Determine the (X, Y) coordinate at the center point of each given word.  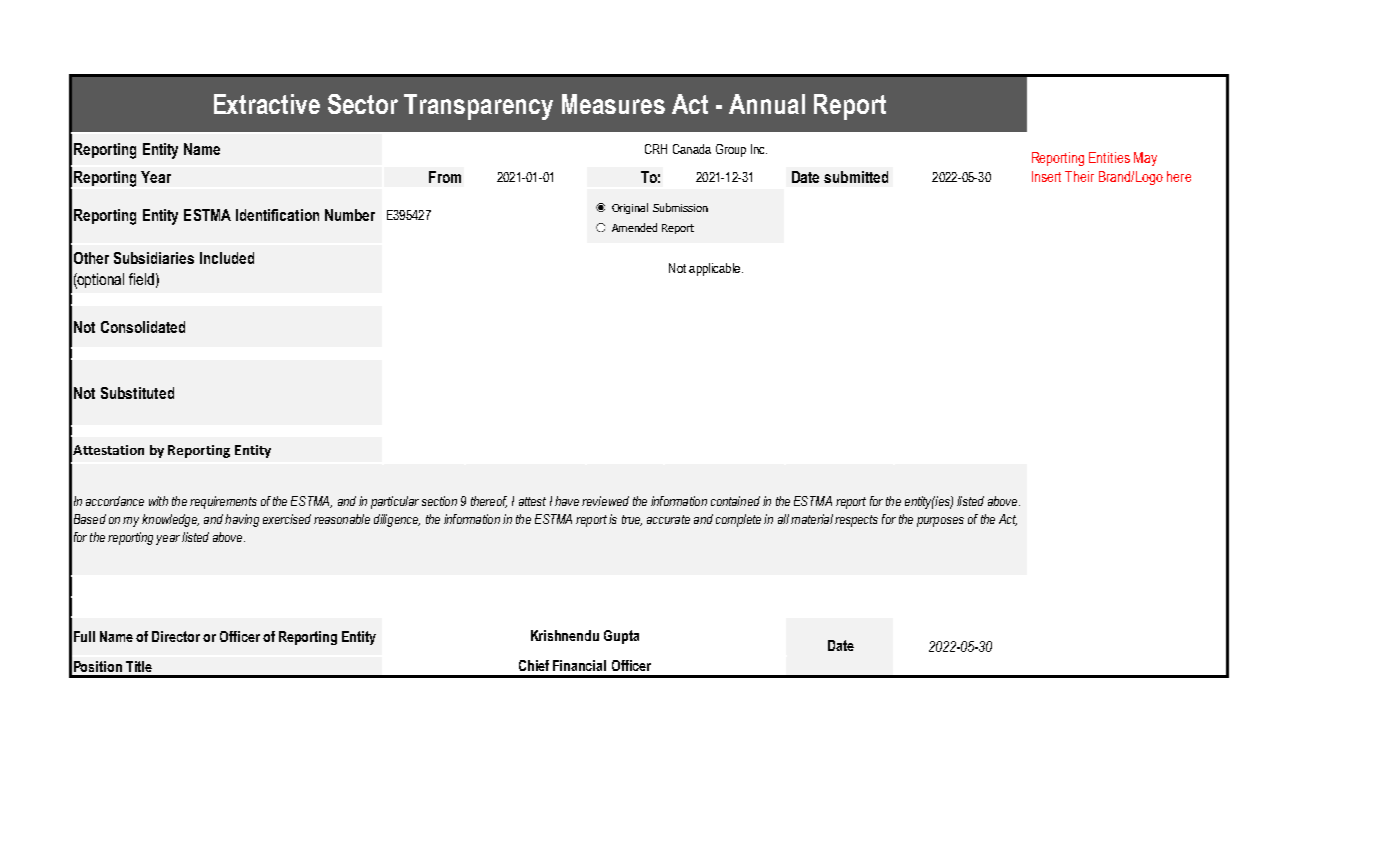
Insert (1046, 176)
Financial (579, 665)
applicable (714, 269)
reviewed (605, 501)
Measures (613, 104)
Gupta (621, 637)
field (141, 279)
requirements (223, 502)
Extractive (267, 104)
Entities (1109, 157)
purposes (940, 522)
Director (176, 636)
